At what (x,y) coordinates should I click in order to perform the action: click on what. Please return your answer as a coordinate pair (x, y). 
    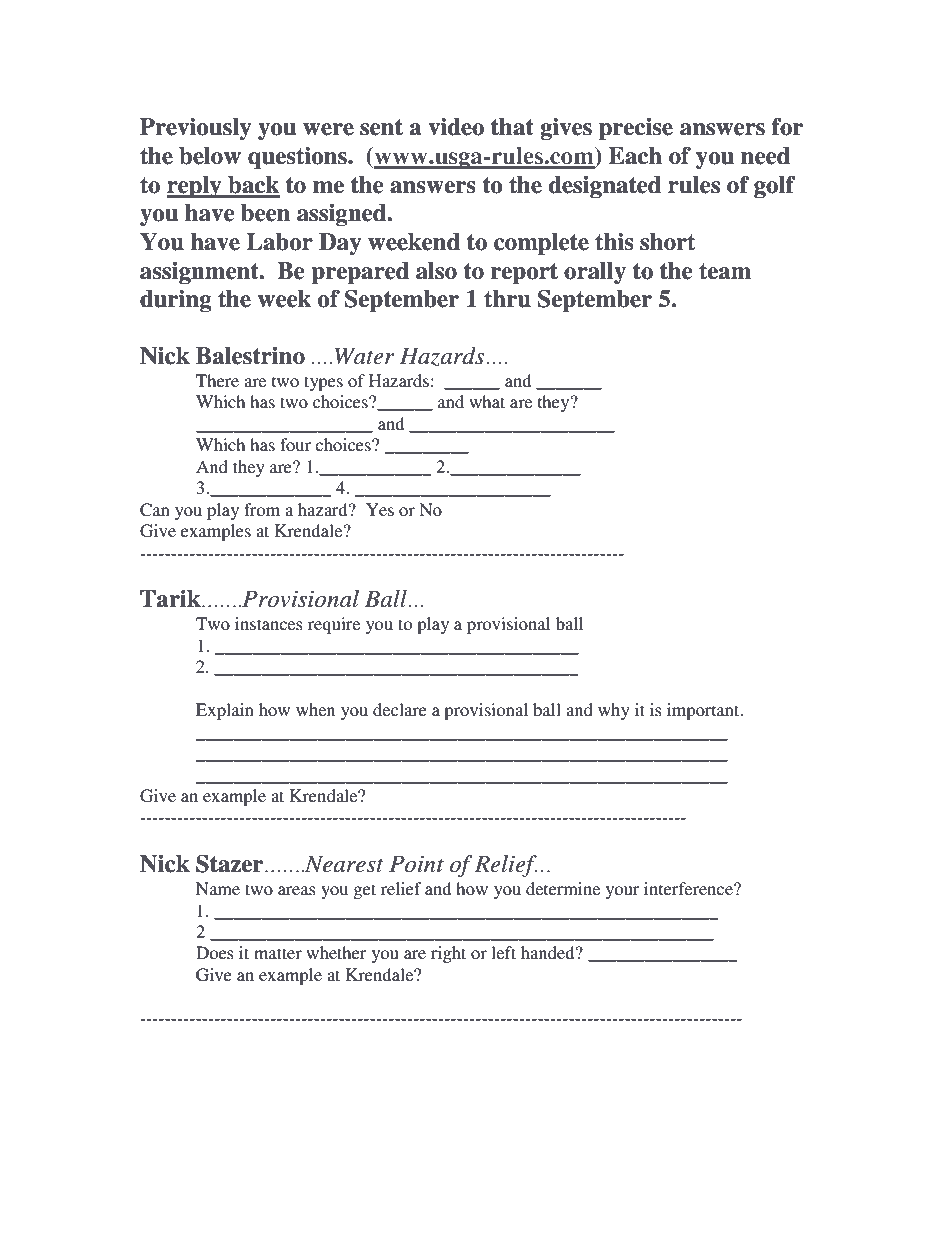
    Looking at the image, I should click on (487, 401).
